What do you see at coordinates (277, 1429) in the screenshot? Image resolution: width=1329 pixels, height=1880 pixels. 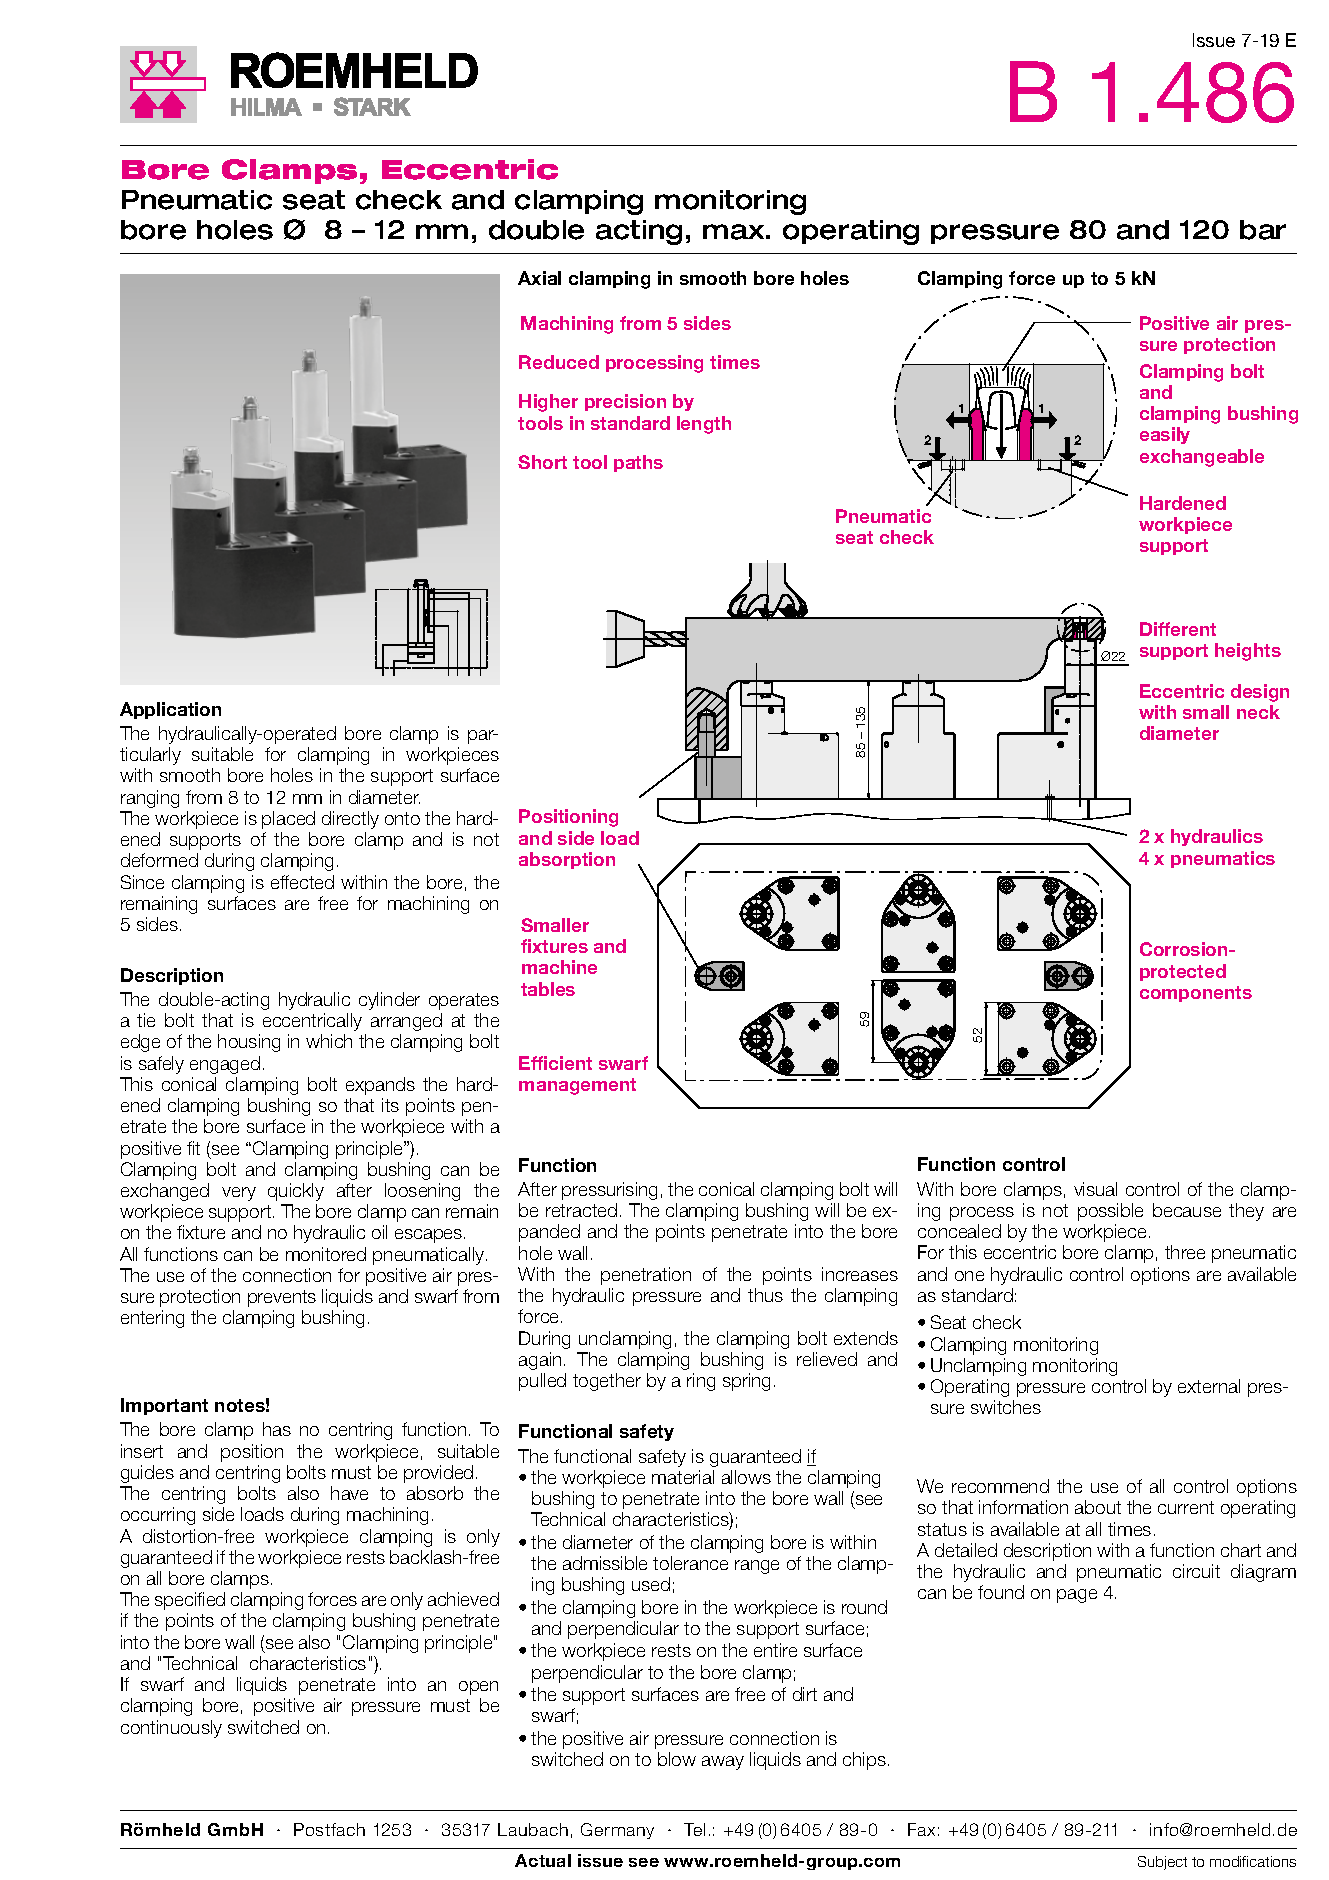 I see `has` at bounding box center [277, 1429].
